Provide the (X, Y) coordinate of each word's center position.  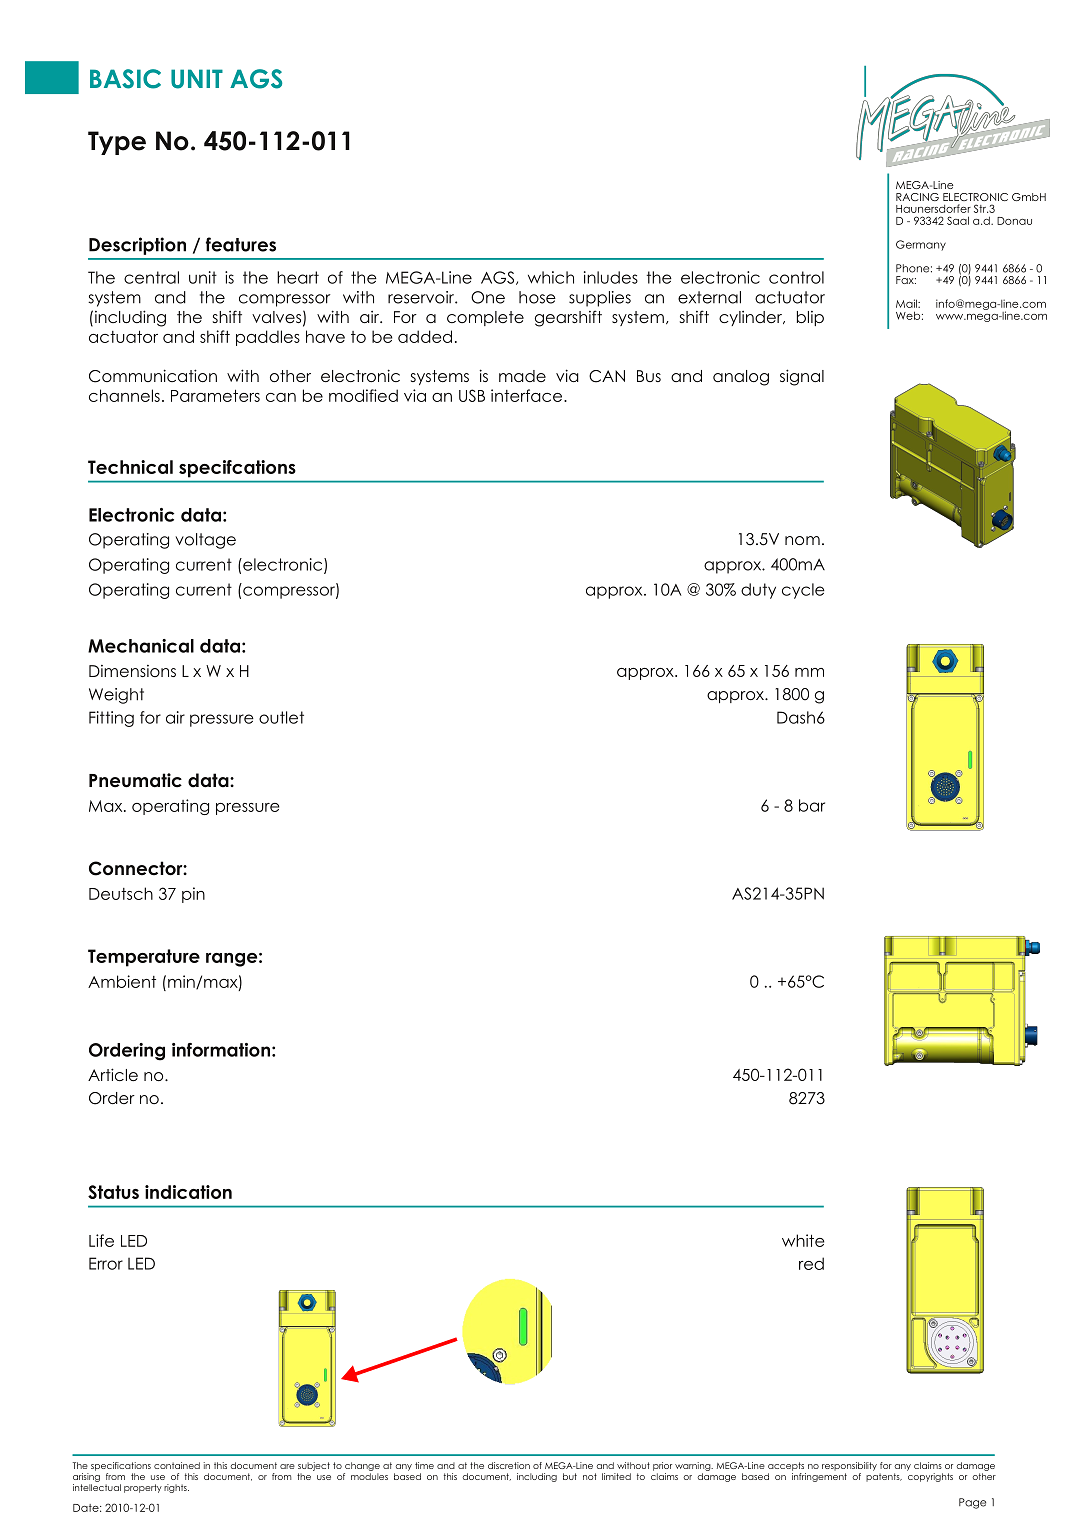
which (551, 277)
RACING (917, 197)
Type (117, 143)
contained (177, 1465)
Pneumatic (135, 780)
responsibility (849, 1466)
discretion (509, 1465)
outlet (281, 717)
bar (812, 805)
